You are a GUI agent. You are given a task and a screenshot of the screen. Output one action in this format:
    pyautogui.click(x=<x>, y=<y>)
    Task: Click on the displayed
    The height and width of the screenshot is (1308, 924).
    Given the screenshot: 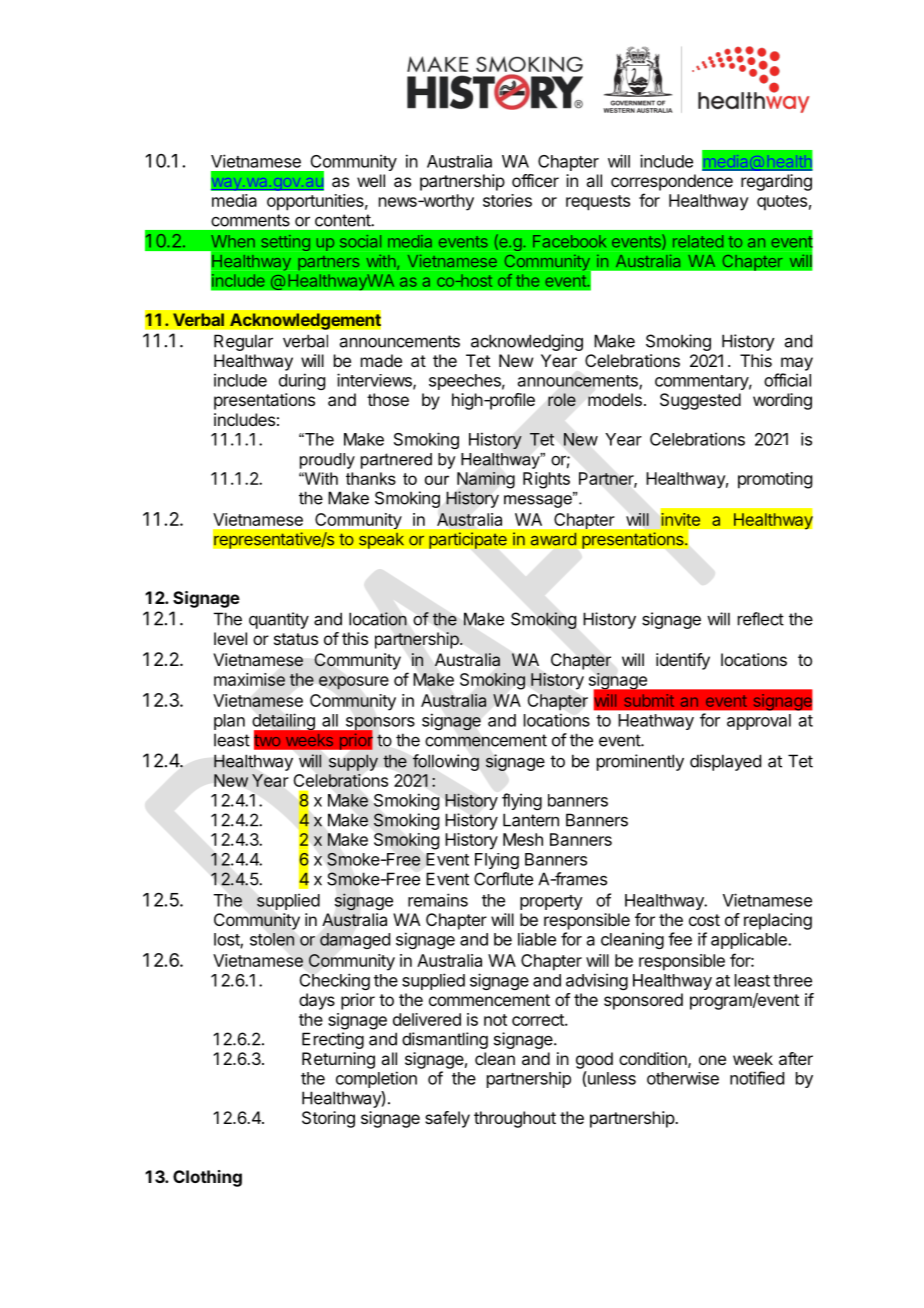 What is the action you would take?
    pyautogui.click(x=725, y=762)
